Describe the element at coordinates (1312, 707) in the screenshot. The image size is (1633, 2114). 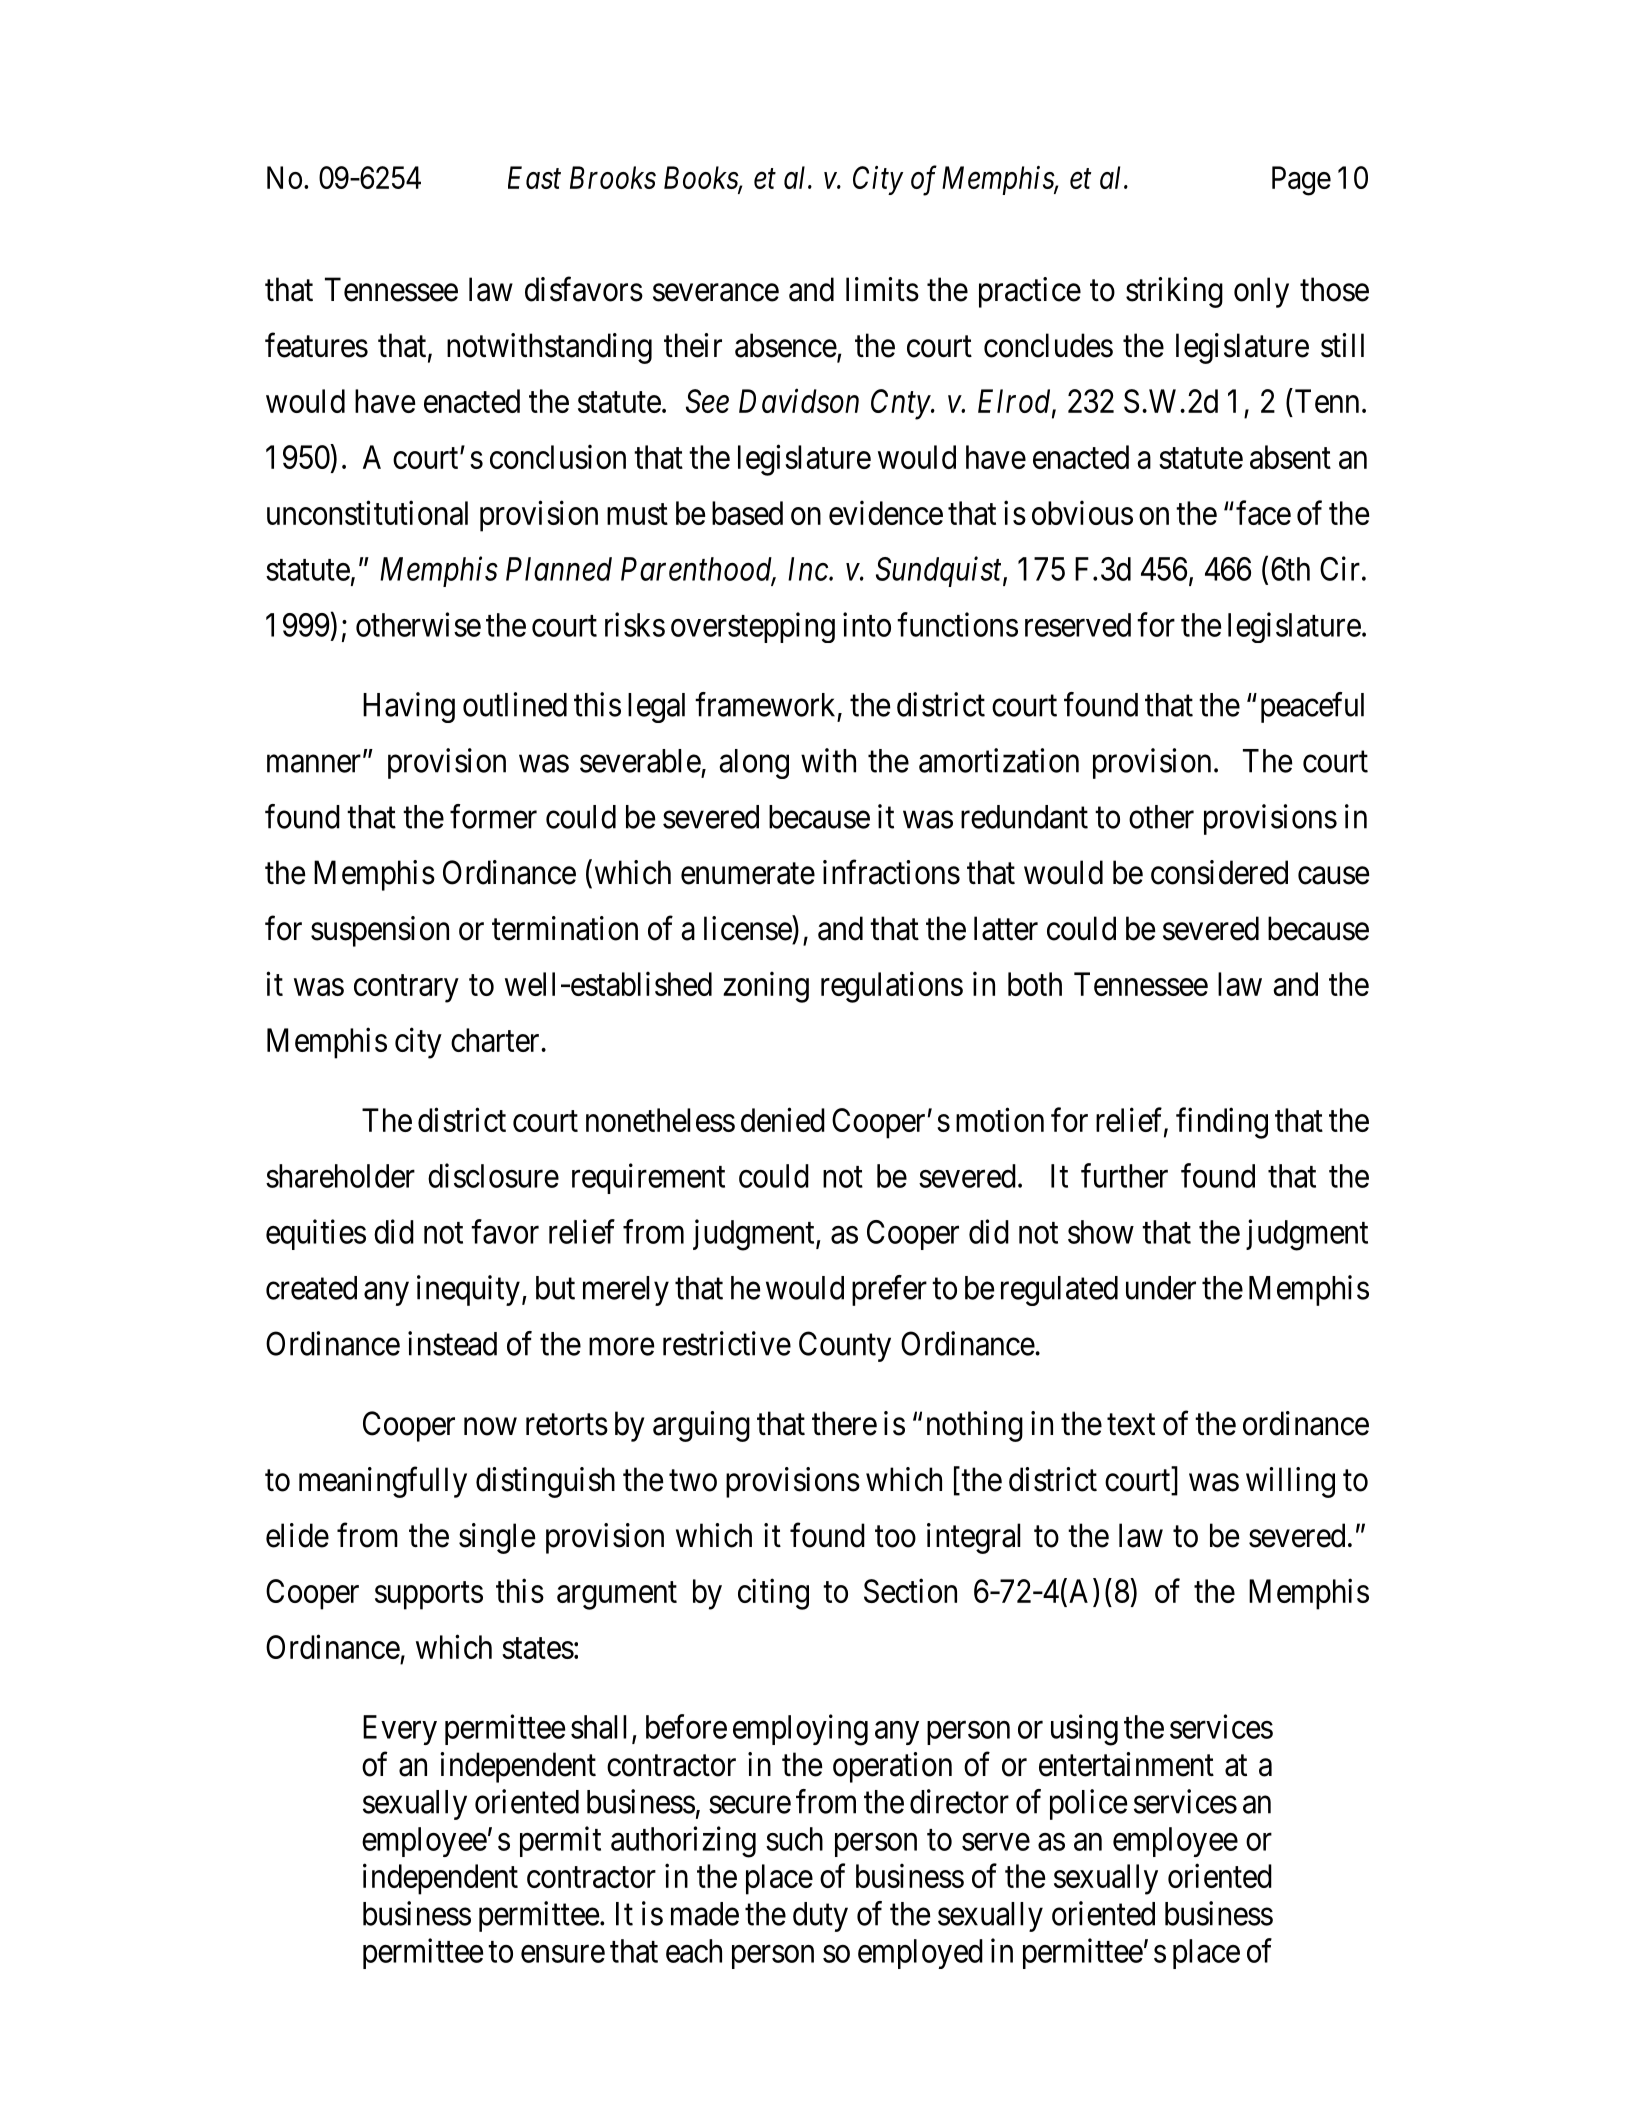
I see `peaceful` at that location.
